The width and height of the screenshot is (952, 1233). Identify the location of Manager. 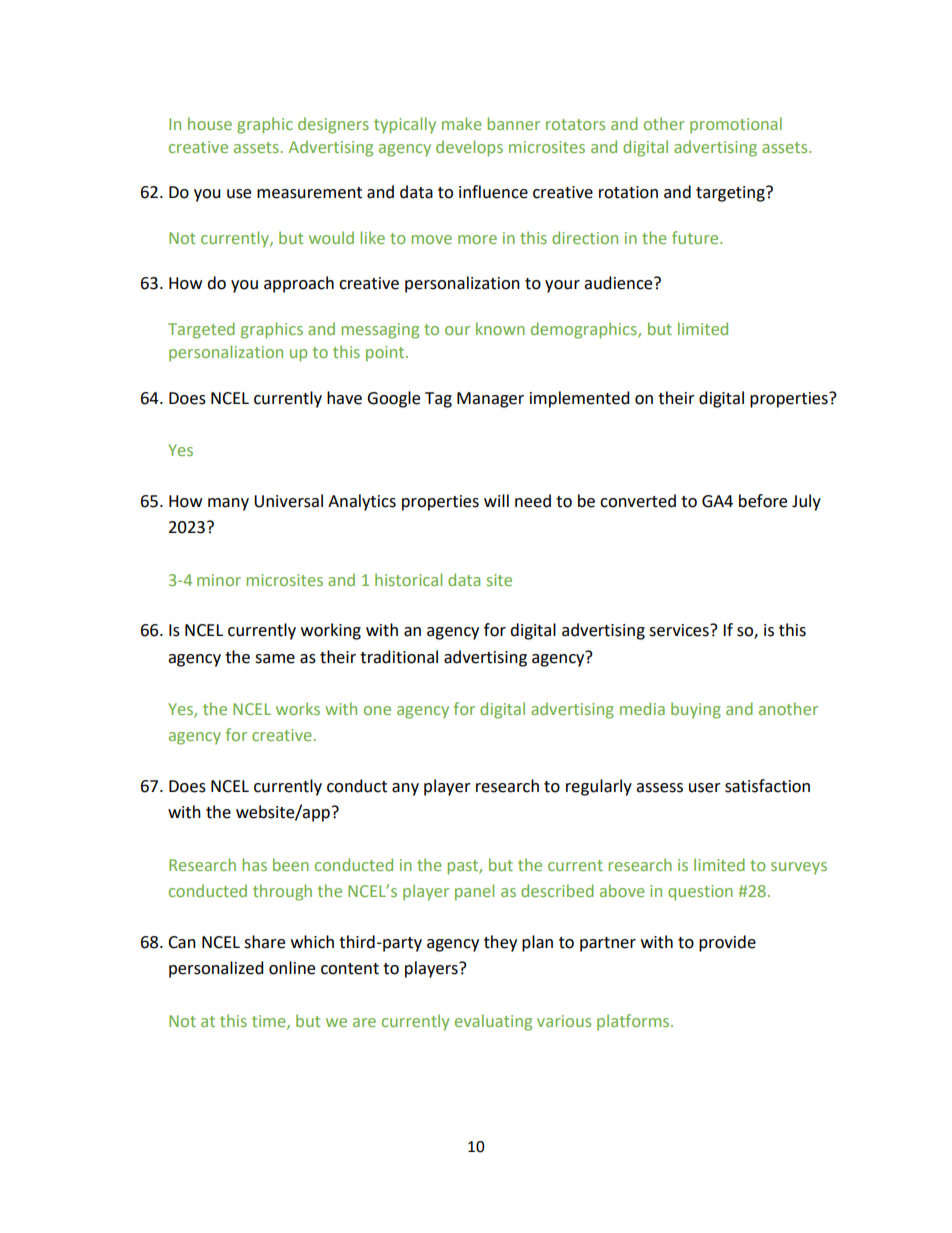
(490, 400).
